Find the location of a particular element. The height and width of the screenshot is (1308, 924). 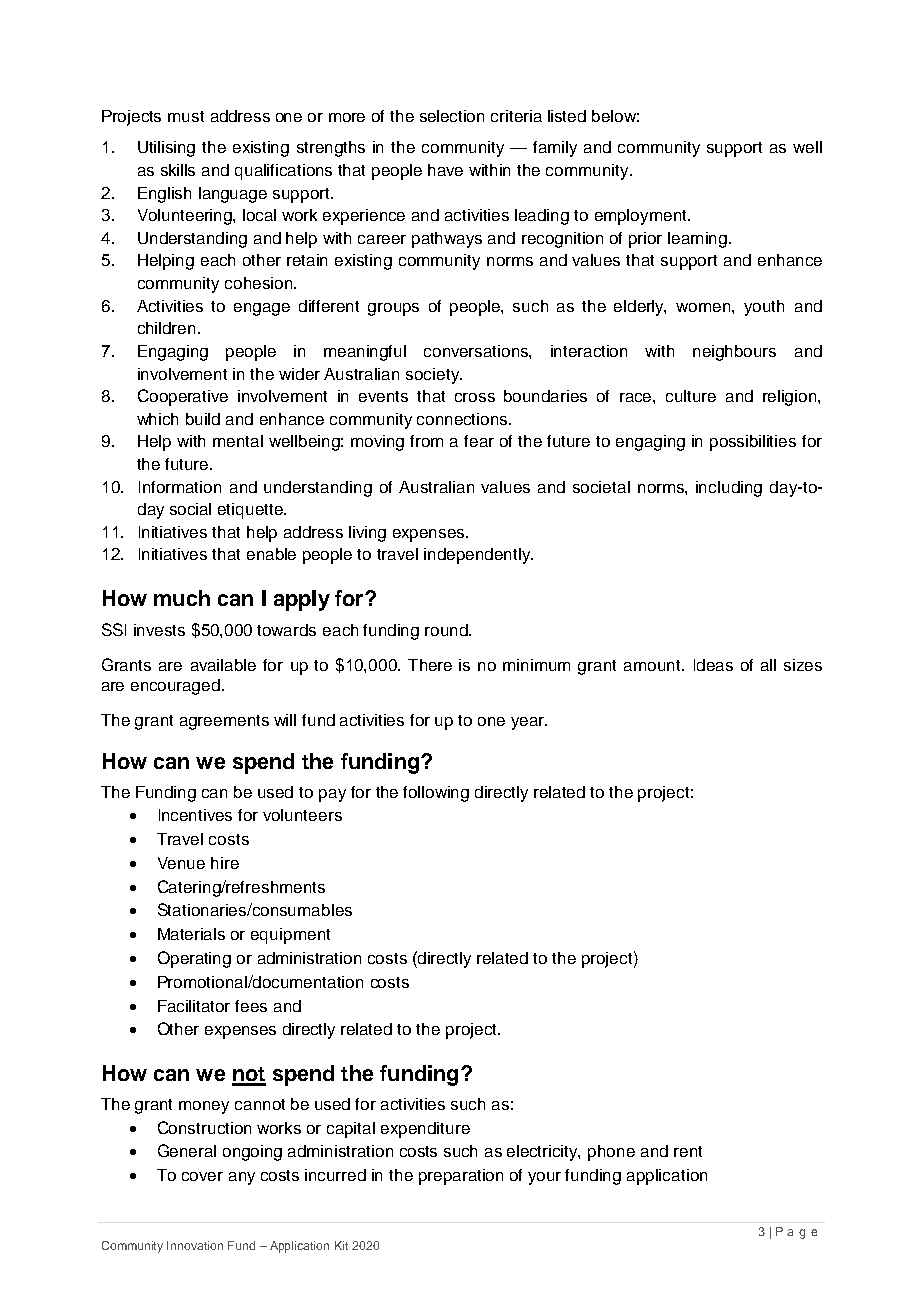

learning is located at coordinates (699, 240).
